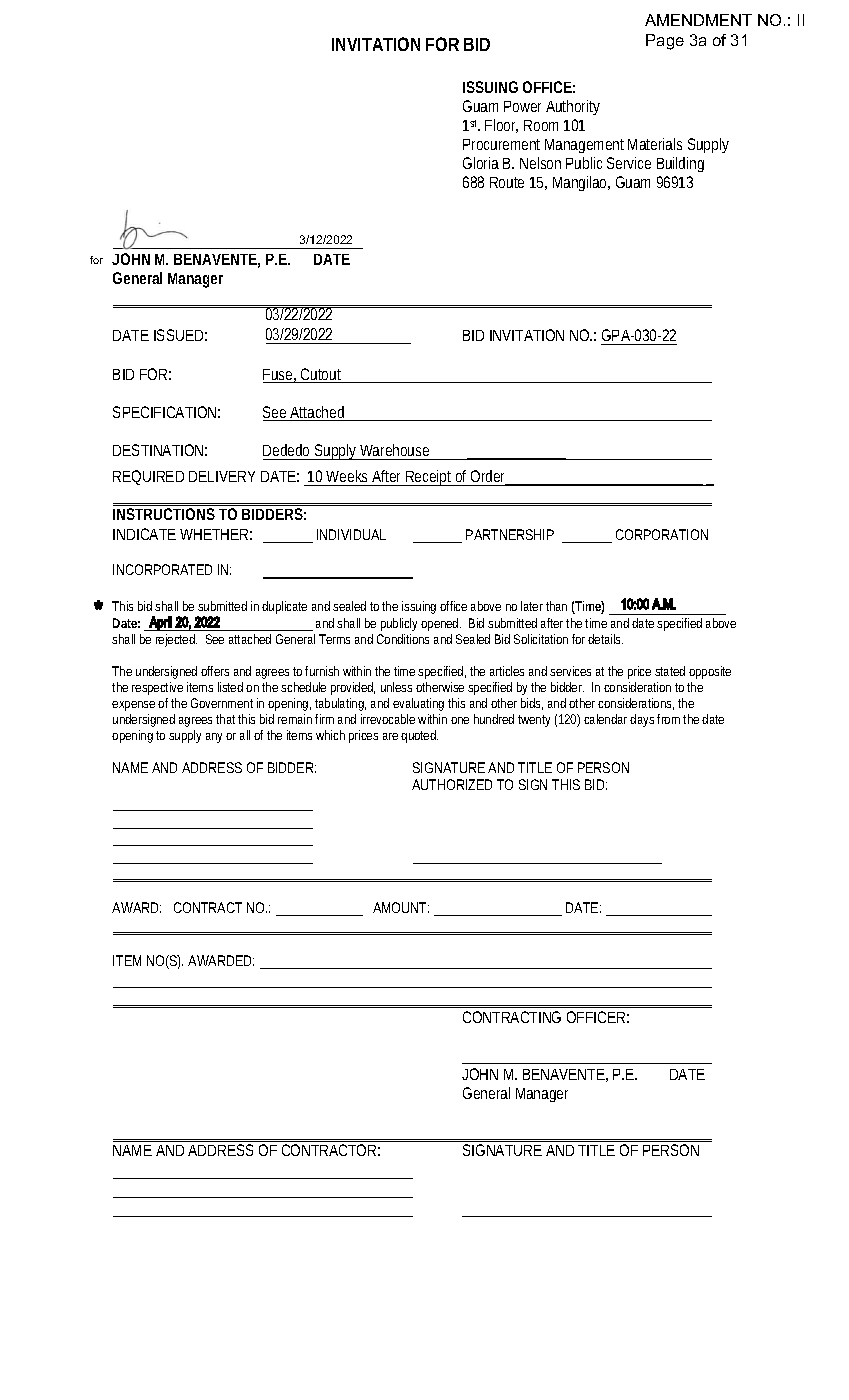  I want to click on Warehouse, so click(394, 450).
